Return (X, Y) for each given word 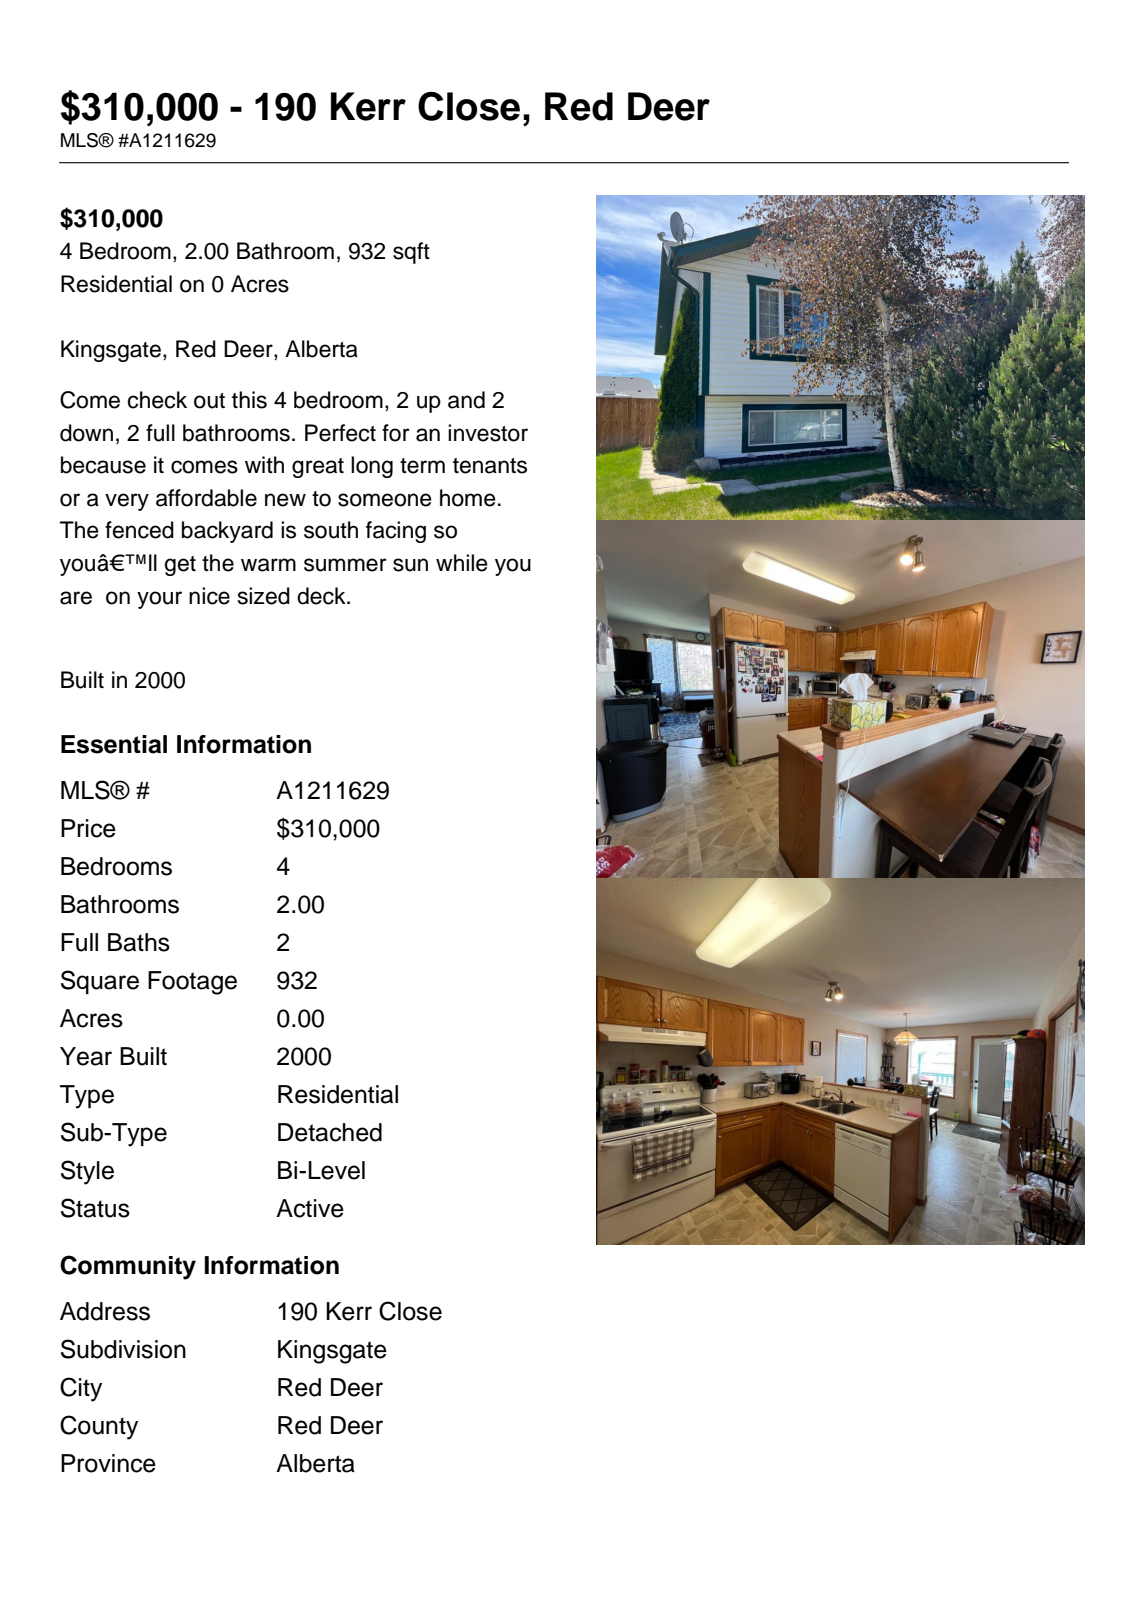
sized (264, 596)
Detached (330, 1132)
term (422, 466)
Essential (114, 744)
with (264, 464)
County (99, 1427)
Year (86, 1056)
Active (310, 1208)
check (157, 400)
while (462, 563)
